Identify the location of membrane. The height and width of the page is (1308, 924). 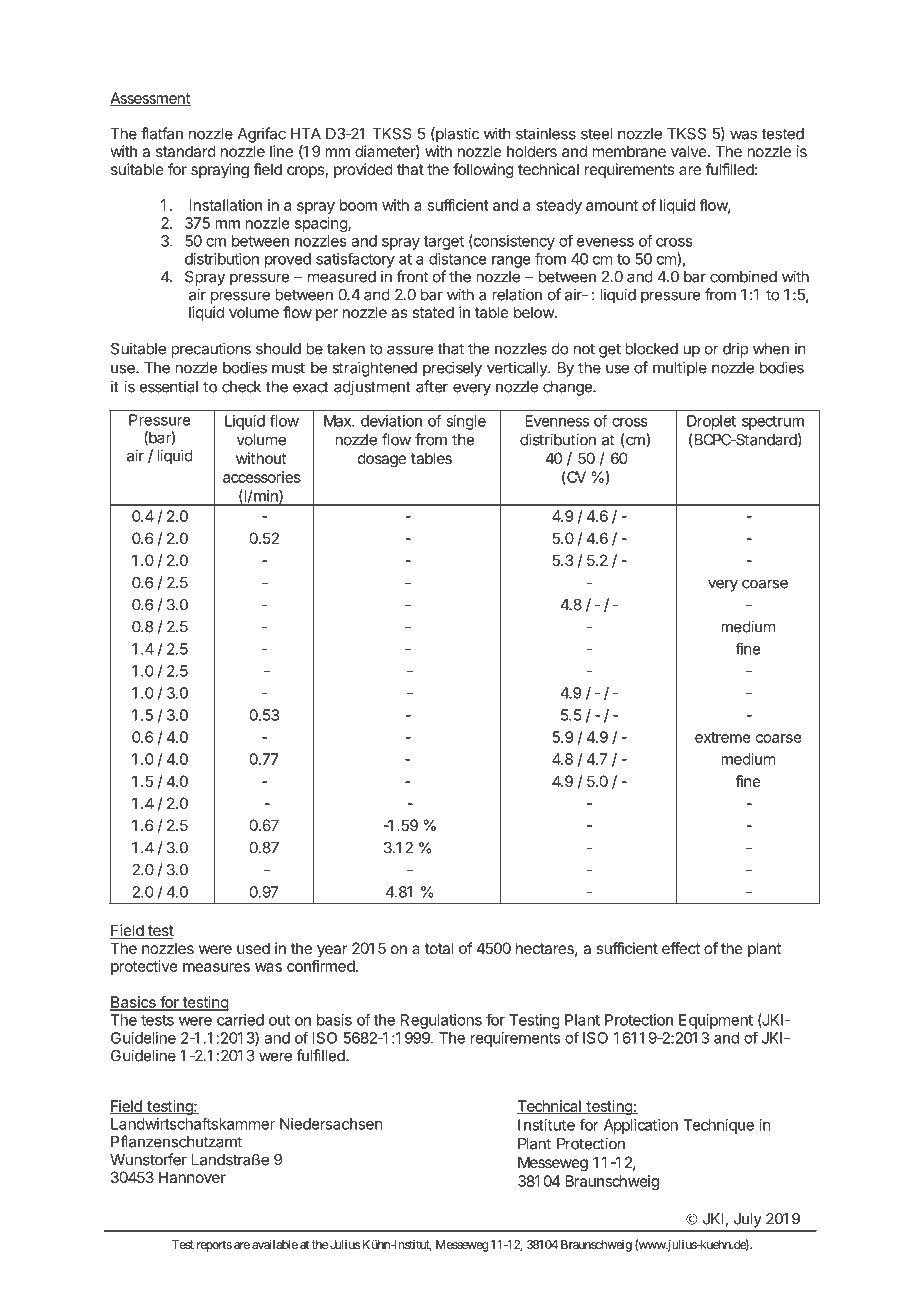
(629, 151).
